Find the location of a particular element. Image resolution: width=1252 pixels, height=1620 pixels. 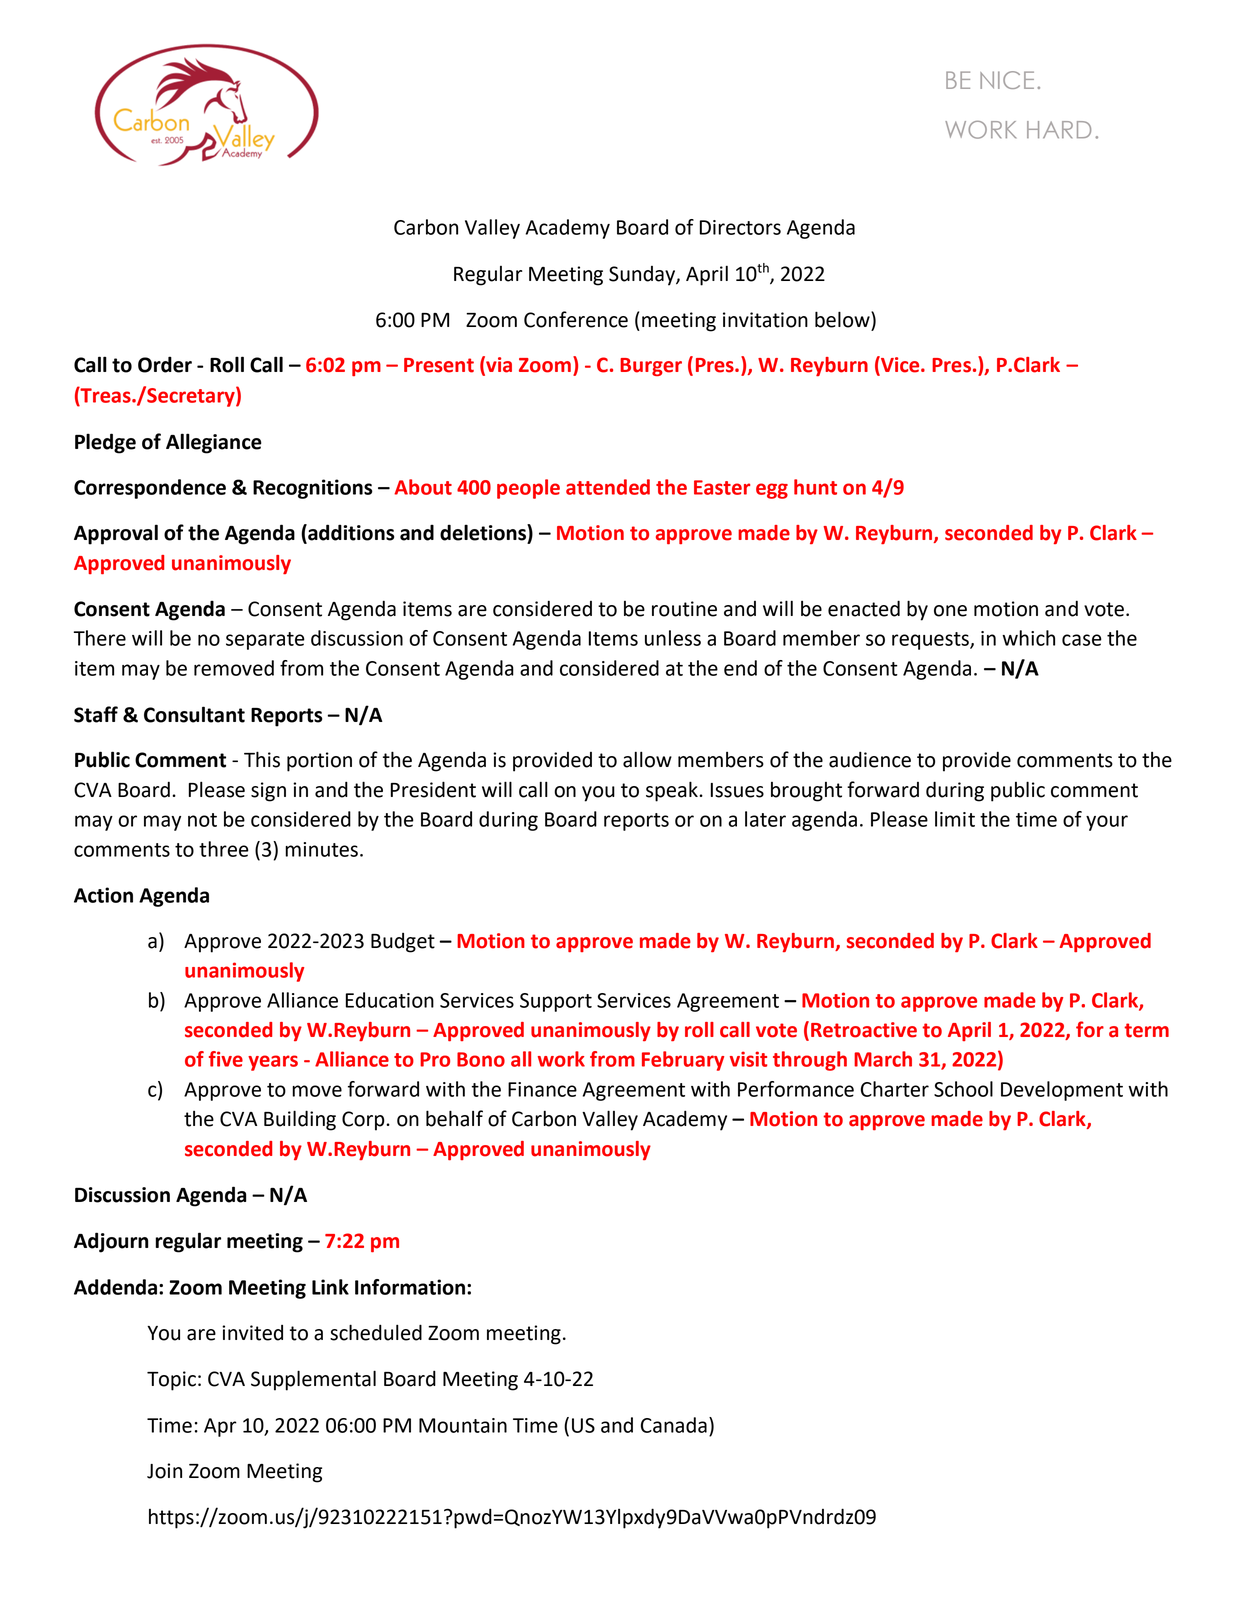

attended is located at coordinates (608, 487).
